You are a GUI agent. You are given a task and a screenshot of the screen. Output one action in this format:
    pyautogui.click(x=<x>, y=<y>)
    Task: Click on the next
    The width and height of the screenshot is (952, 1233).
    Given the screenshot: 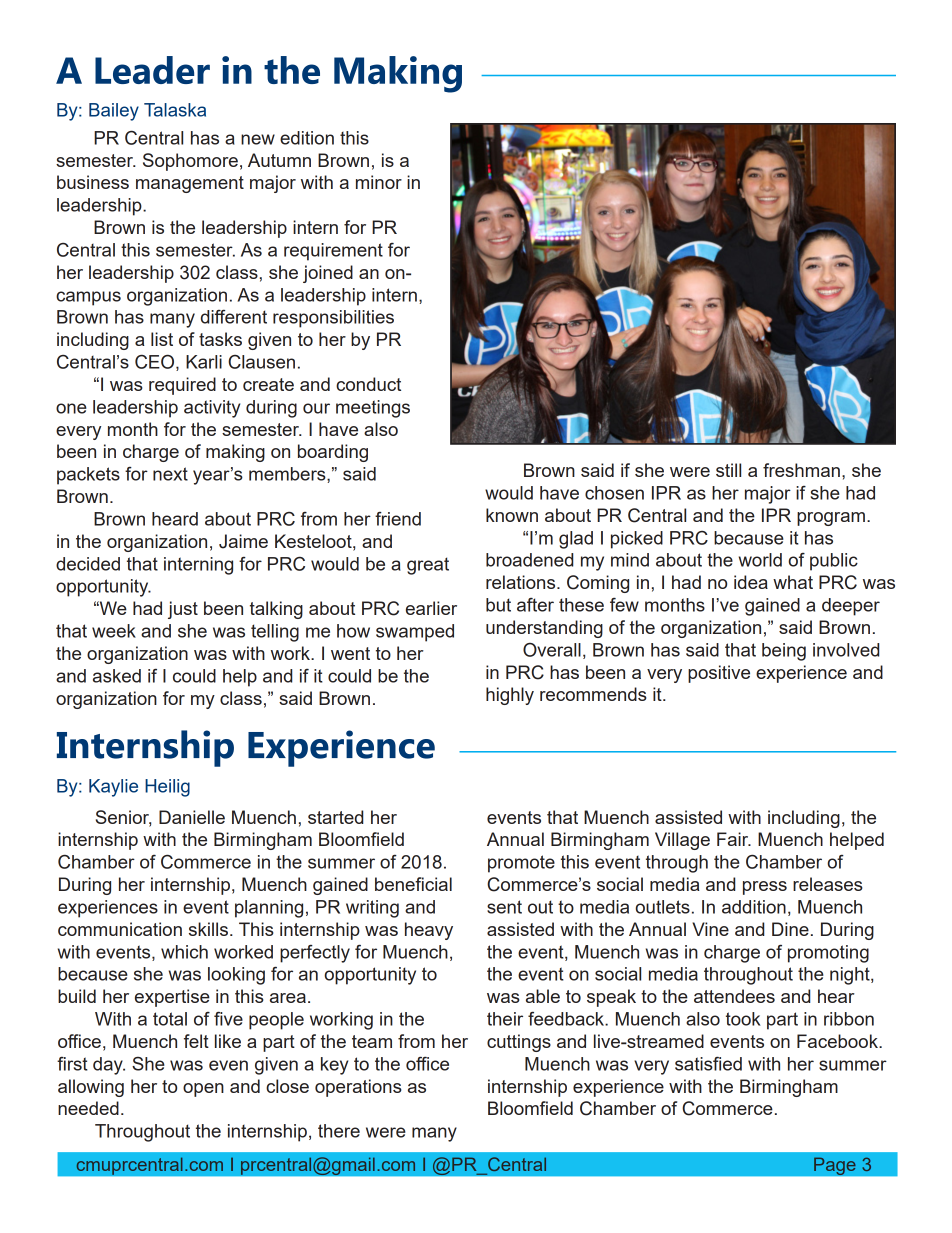 What is the action you would take?
    pyautogui.click(x=170, y=474)
